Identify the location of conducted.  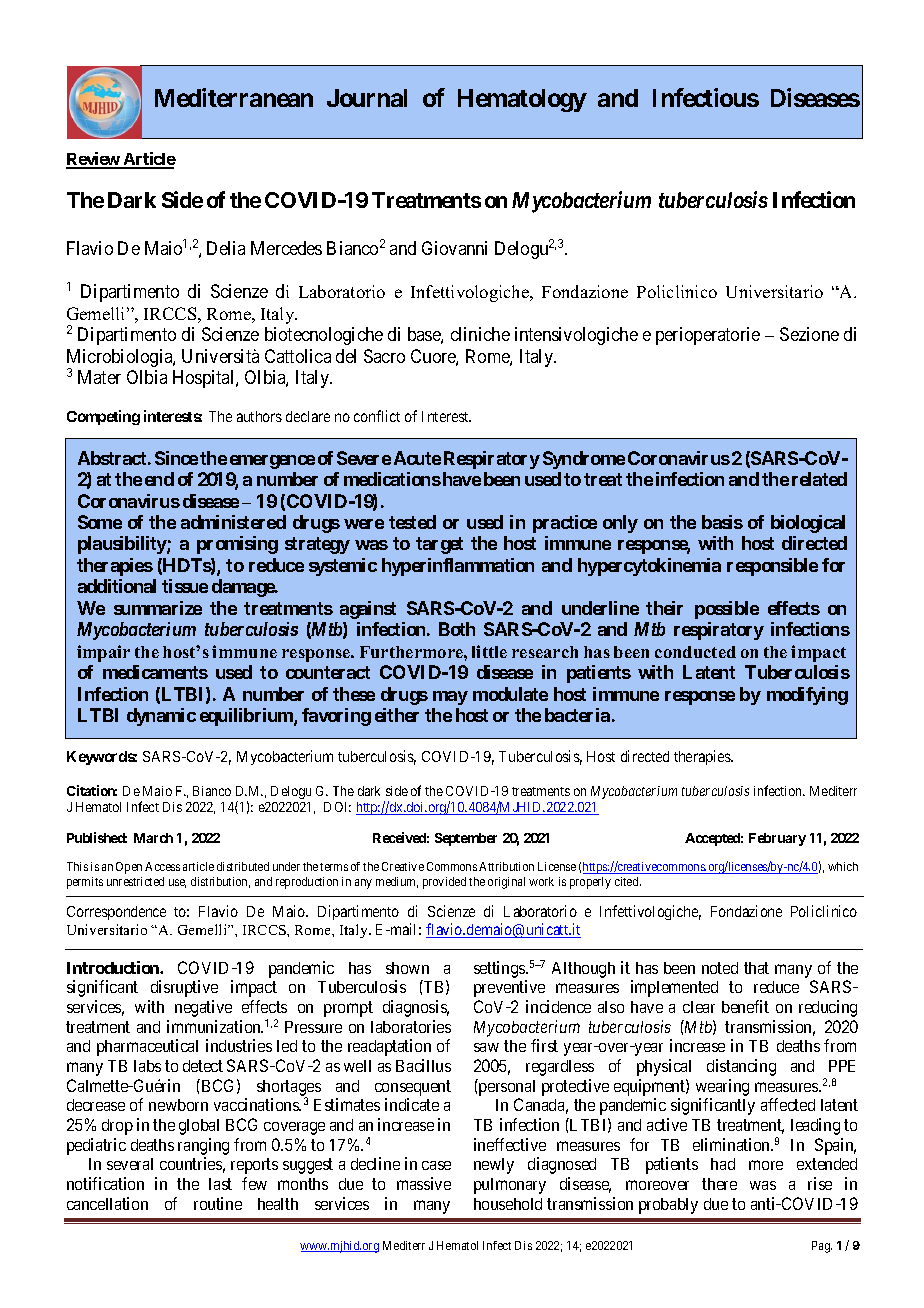
(695, 652).
